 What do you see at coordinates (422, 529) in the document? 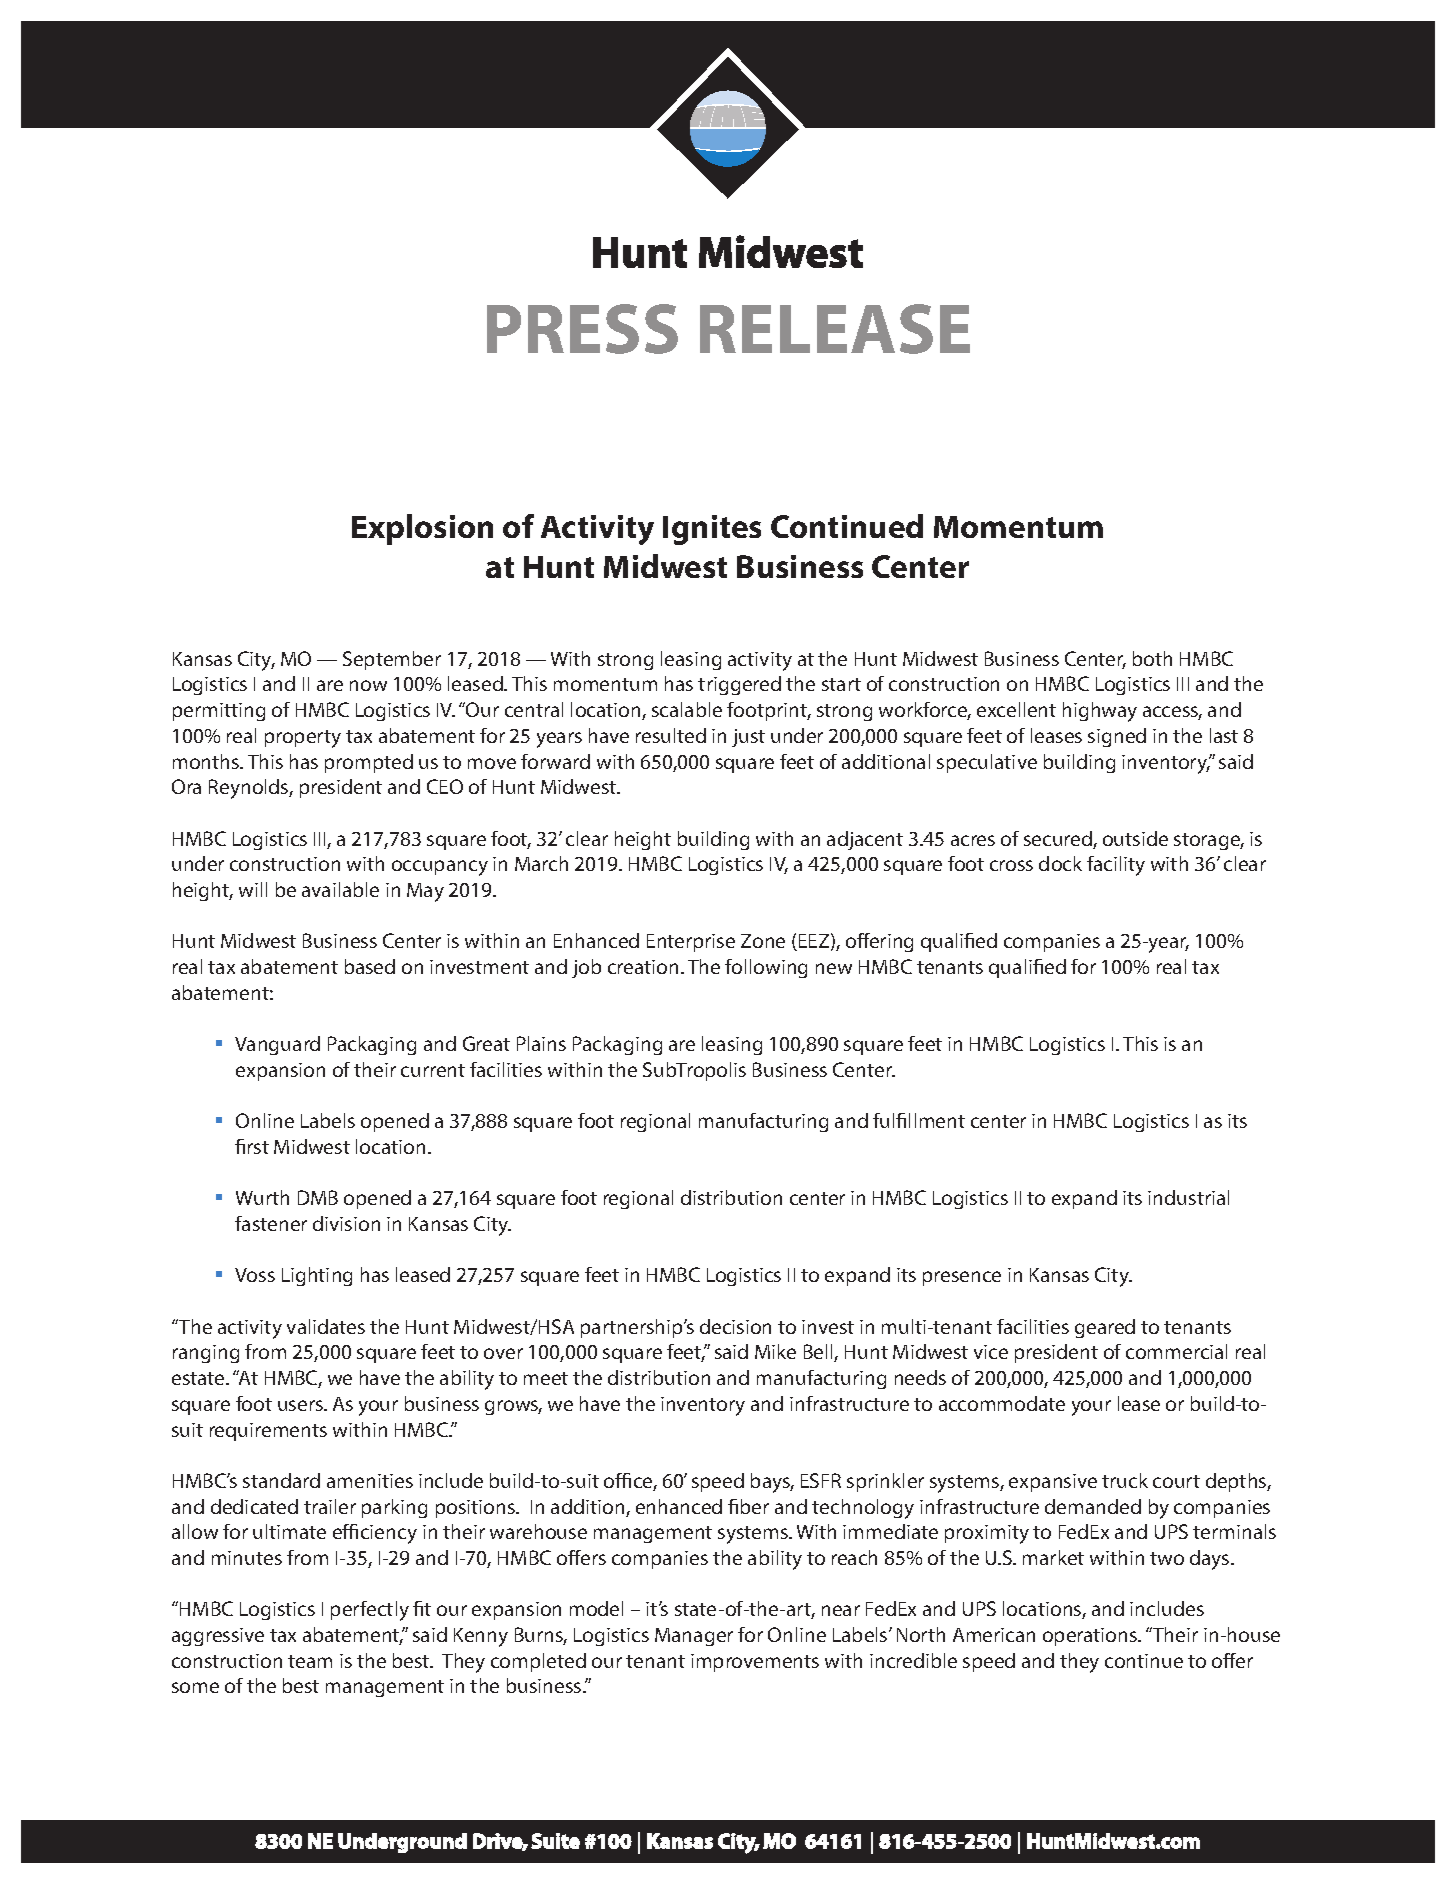
I see `Explosion` at bounding box center [422, 529].
